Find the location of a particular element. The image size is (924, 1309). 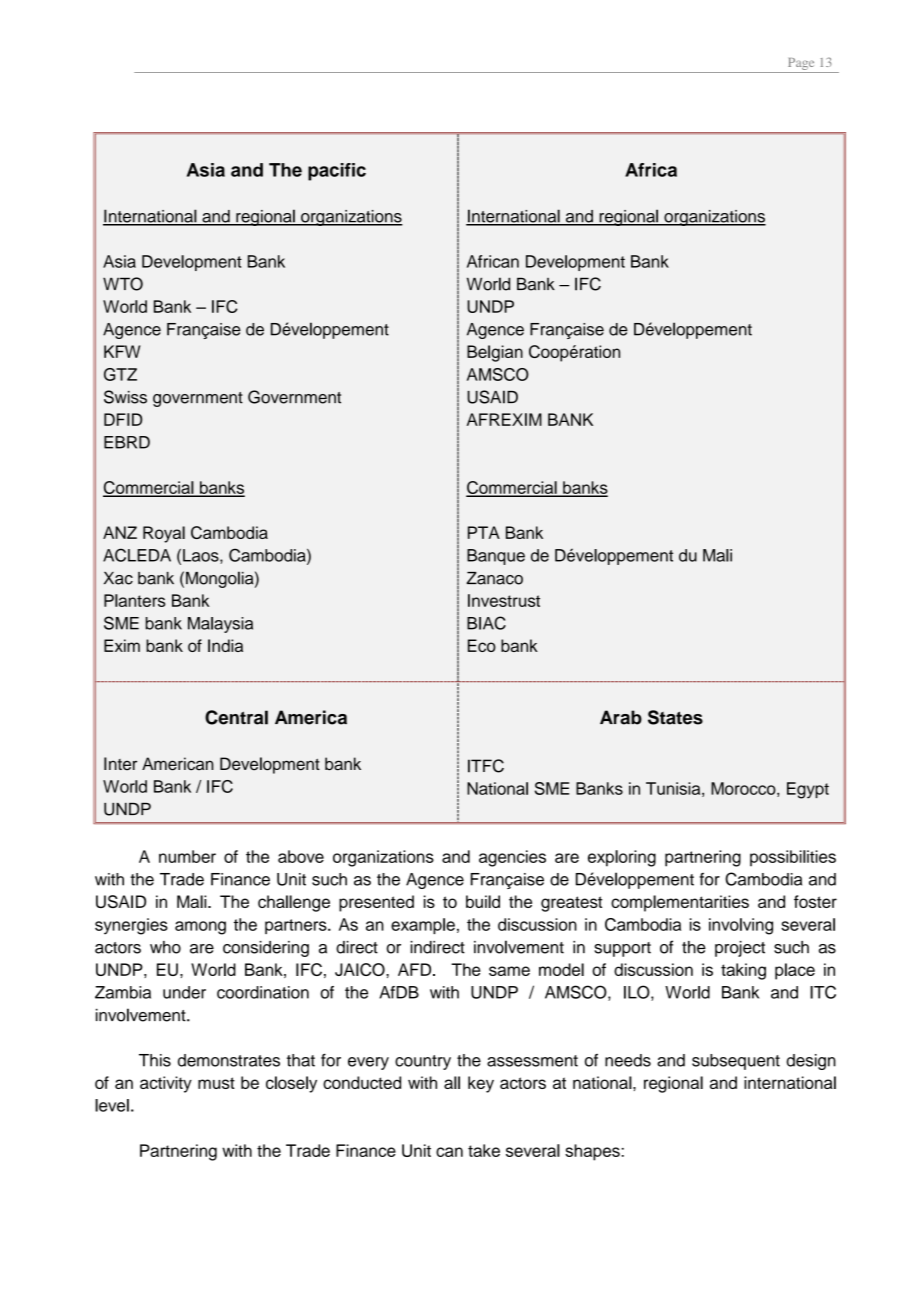

Banque is located at coordinates (496, 557).
